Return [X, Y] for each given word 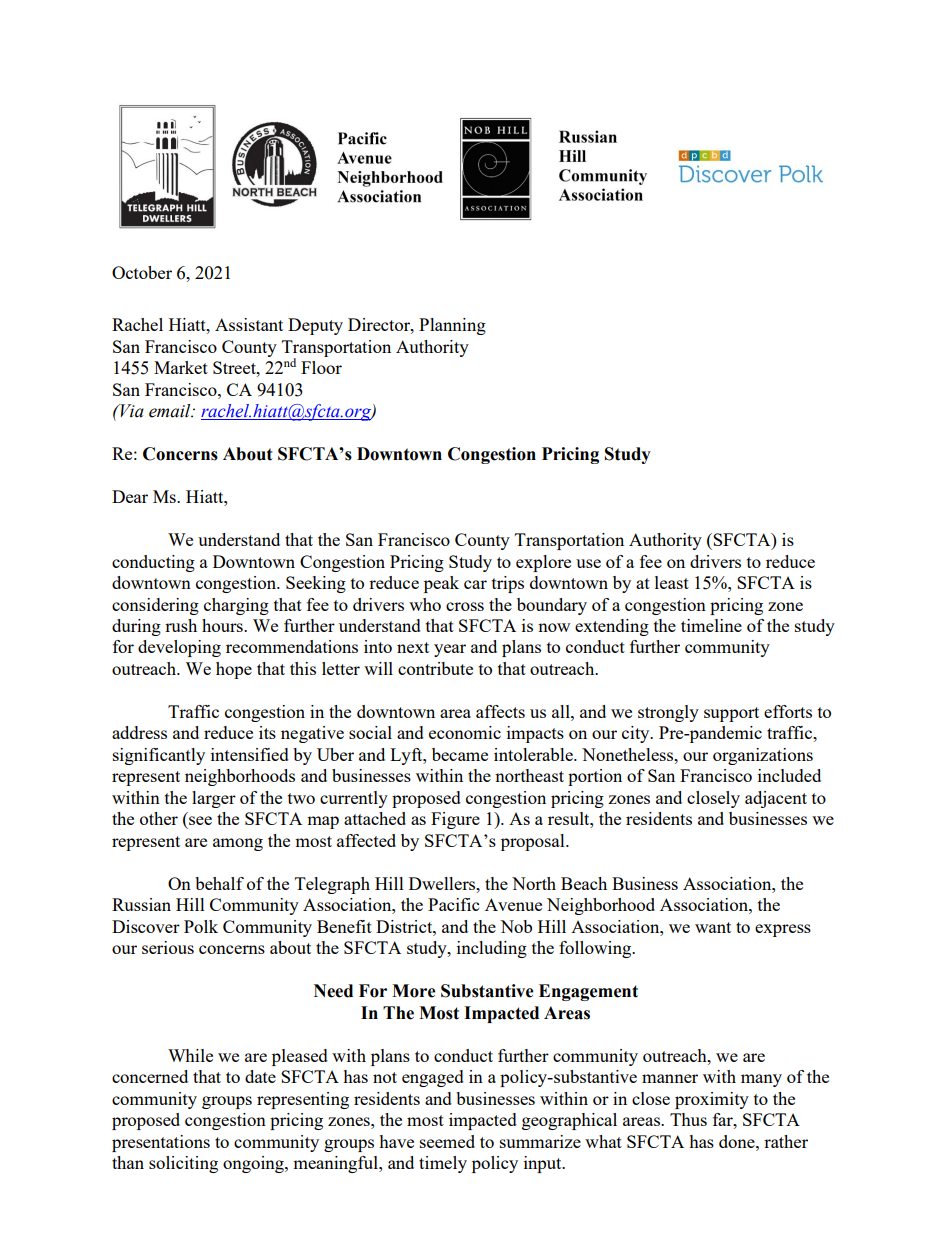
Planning [452, 326]
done [738, 1141]
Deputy [315, 326]
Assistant [249, 324]
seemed [447, 1141]
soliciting [183, 1164]
